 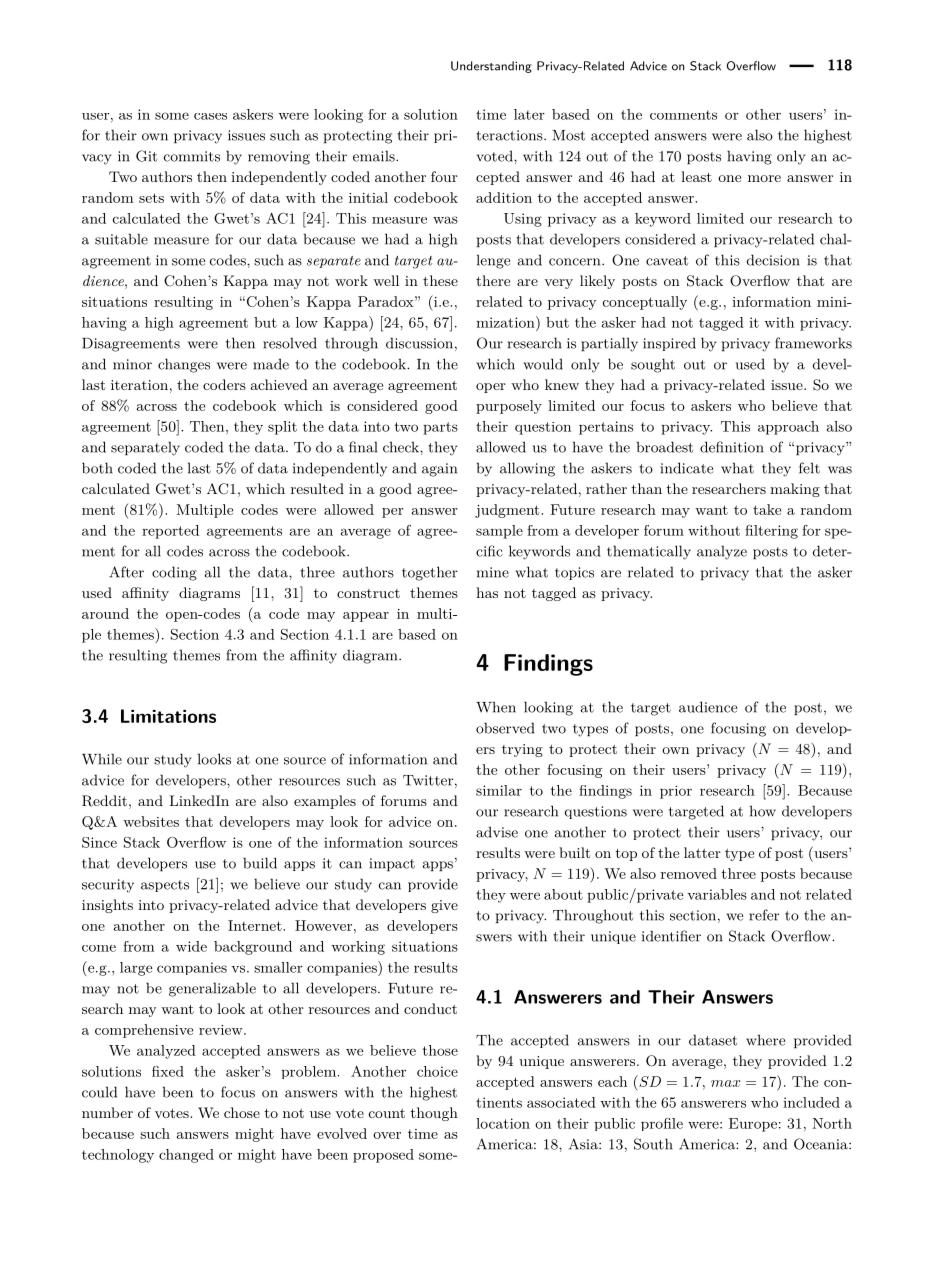 What do you see at coordinates (753, 1125) in the image?
I see `Europe` at bounding box center [753, 1125].
